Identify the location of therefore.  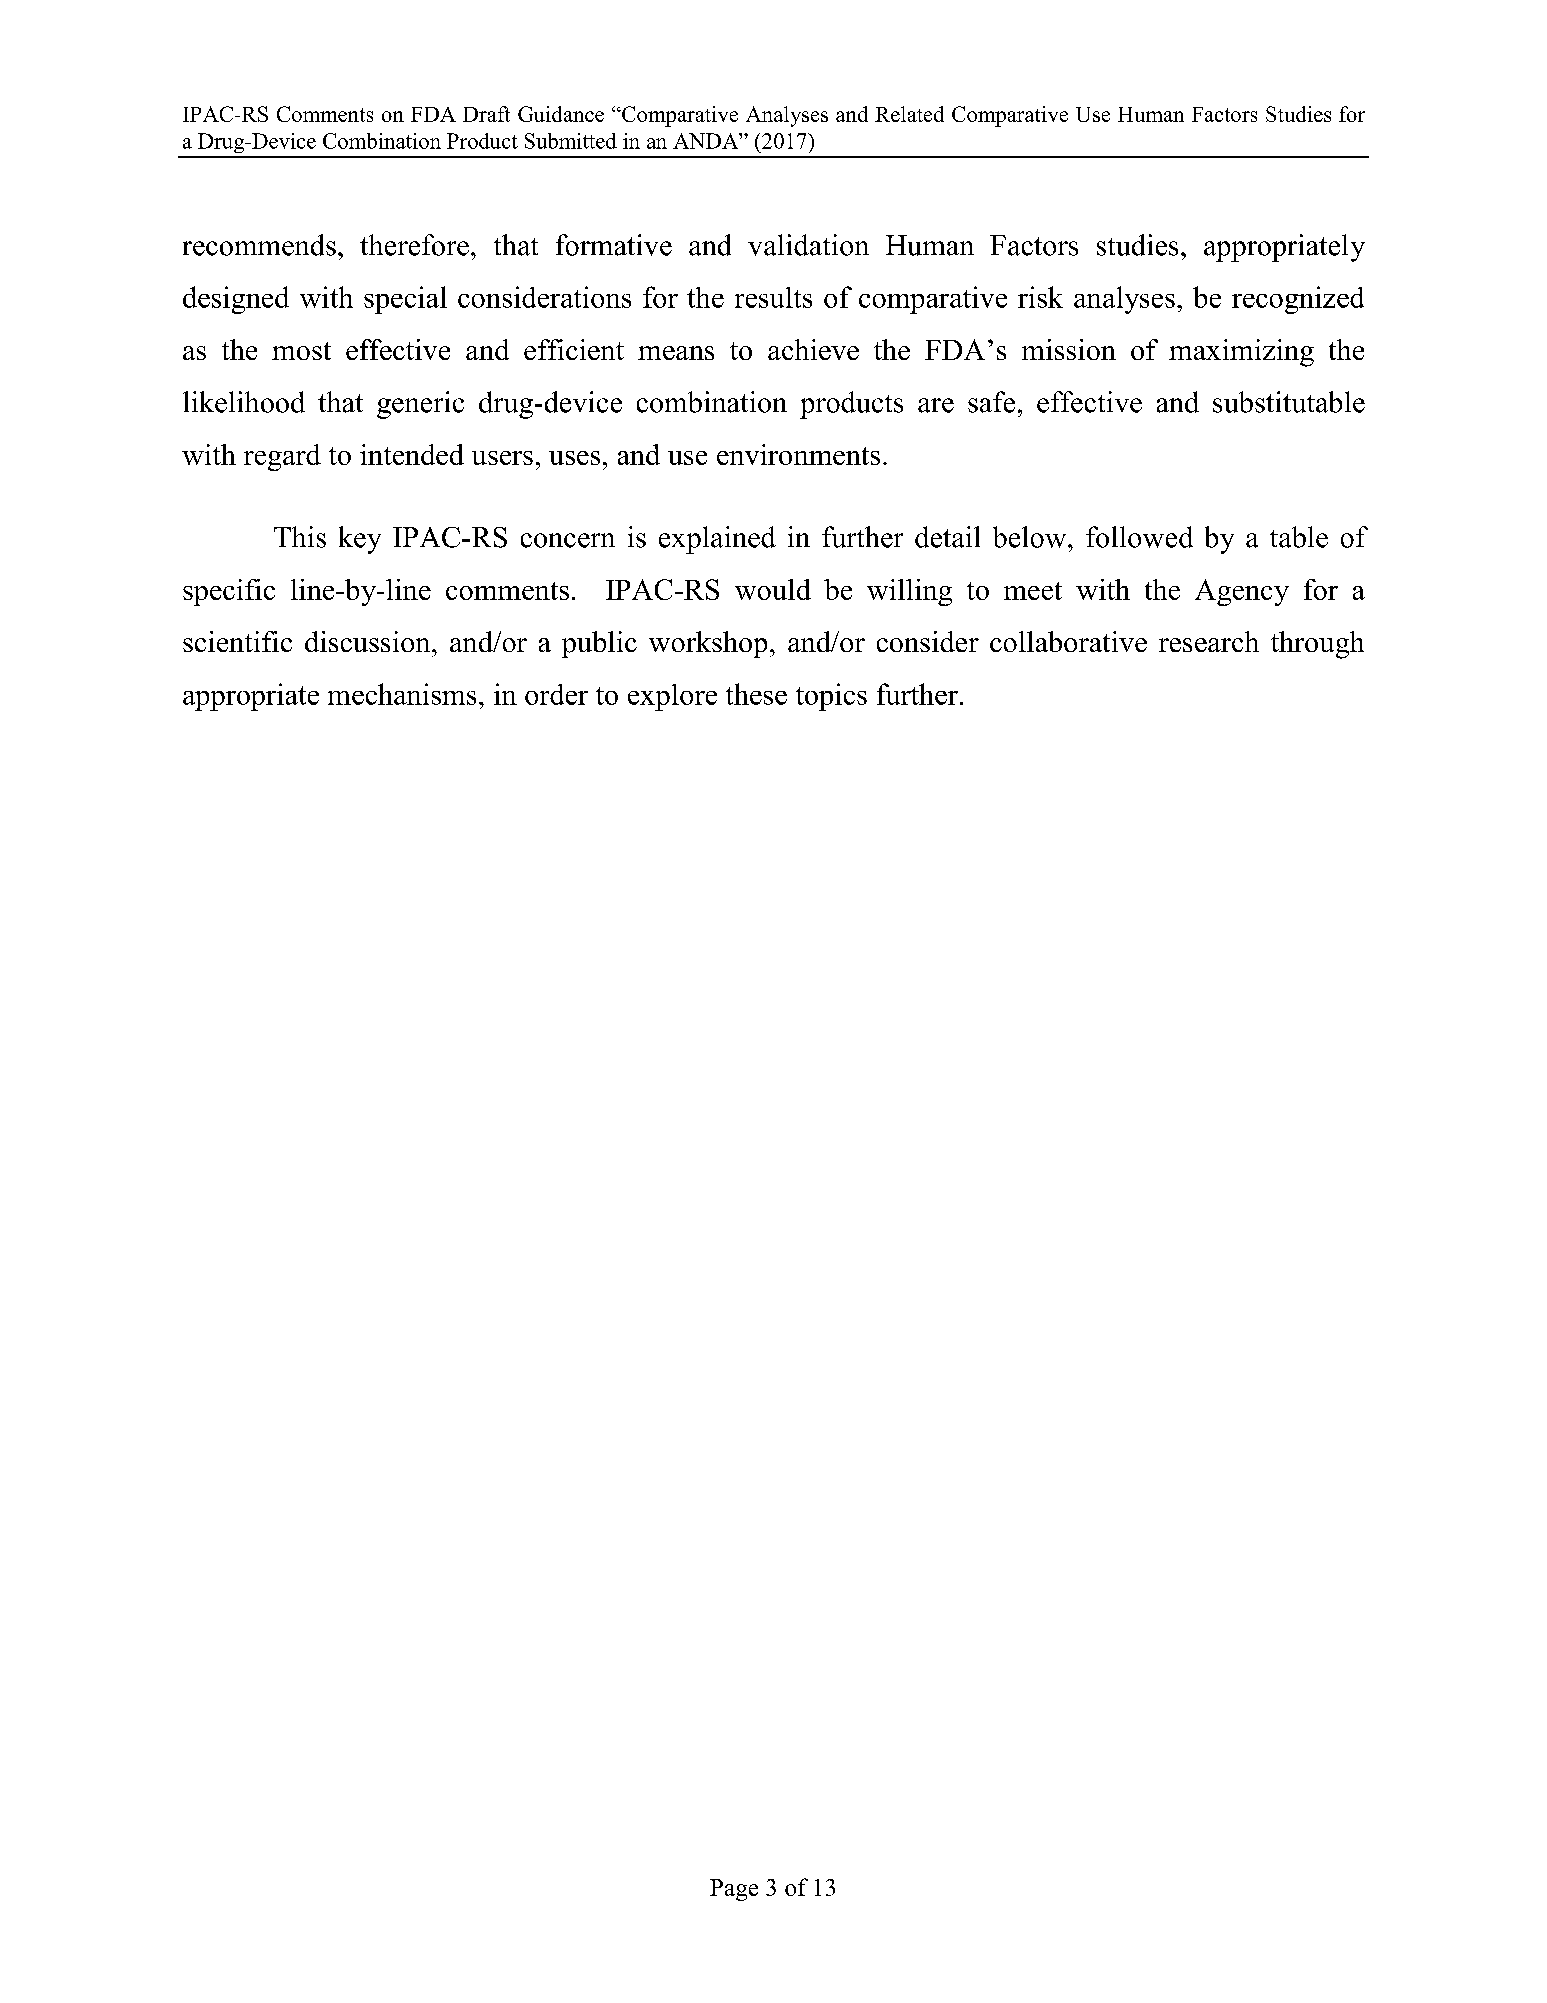
(414, 245).
